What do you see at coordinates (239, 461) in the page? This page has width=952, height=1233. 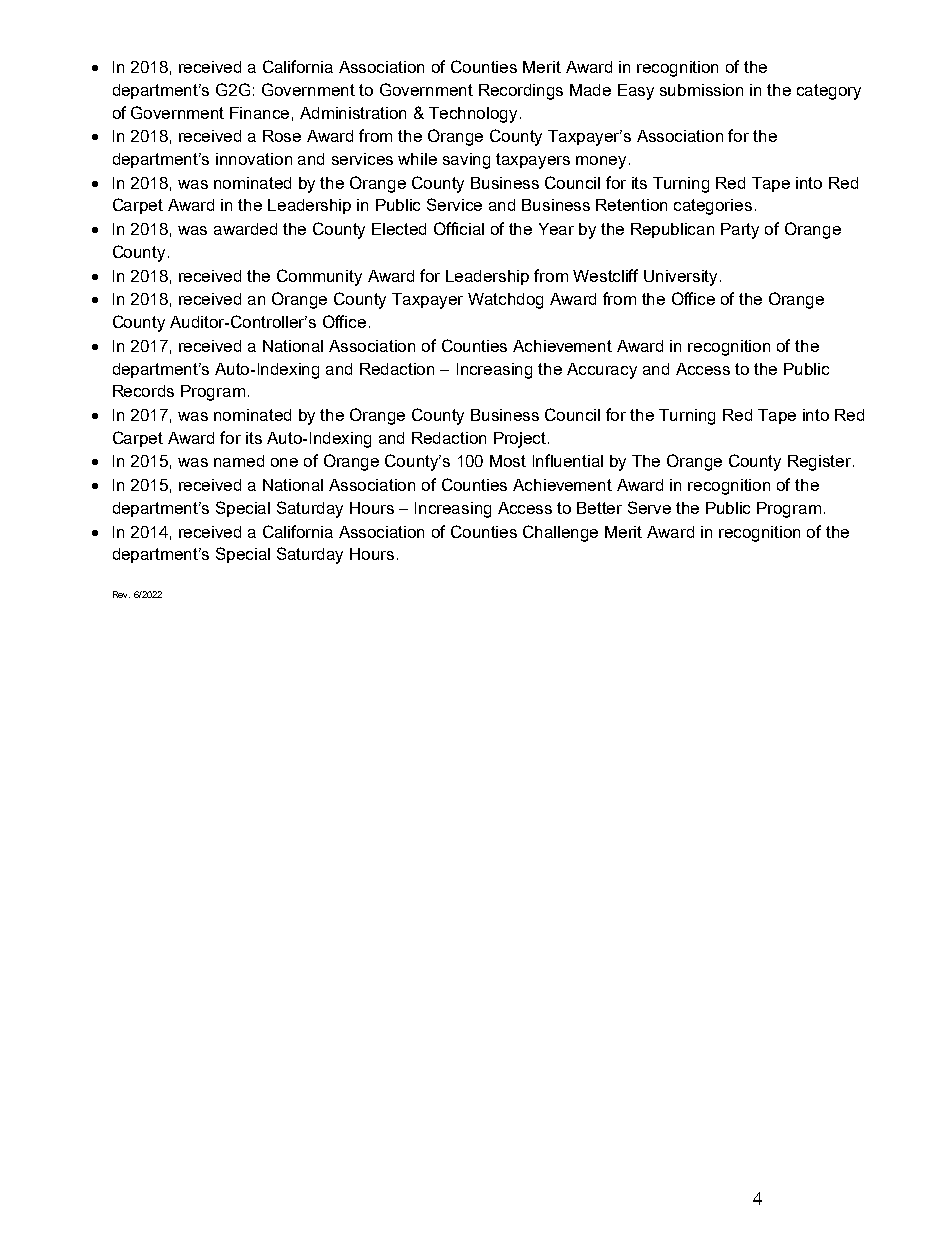 I see `named` at bounding box center [239, 461].
